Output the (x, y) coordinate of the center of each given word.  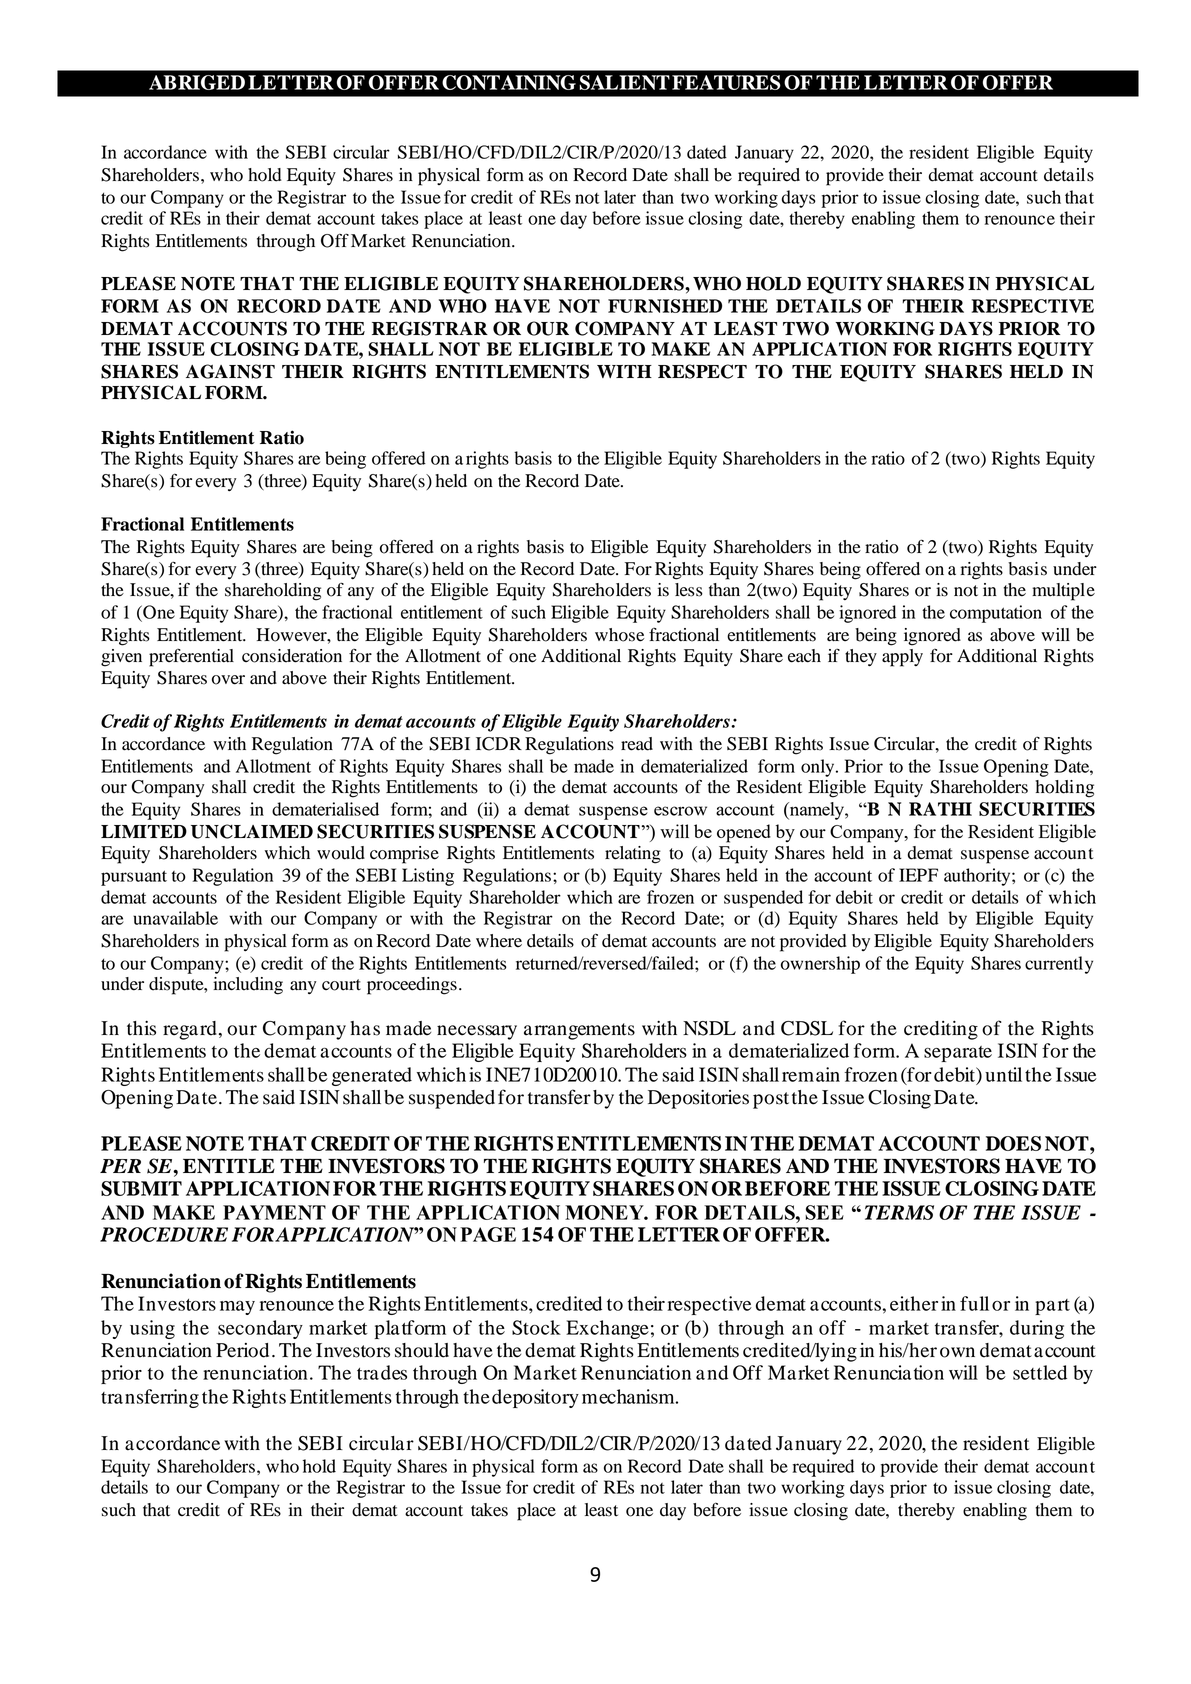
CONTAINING (509, 82)
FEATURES (726, 82)
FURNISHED (665, 306)
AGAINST (230, 371)
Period (242, 1350)
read (637, 744)
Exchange (607, 1329)
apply (902, 658)
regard (190, 1030)
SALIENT (624, 82)
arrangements (579, 1031)
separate (958, 1054)
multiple (1063, 592)
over (228, 680)
